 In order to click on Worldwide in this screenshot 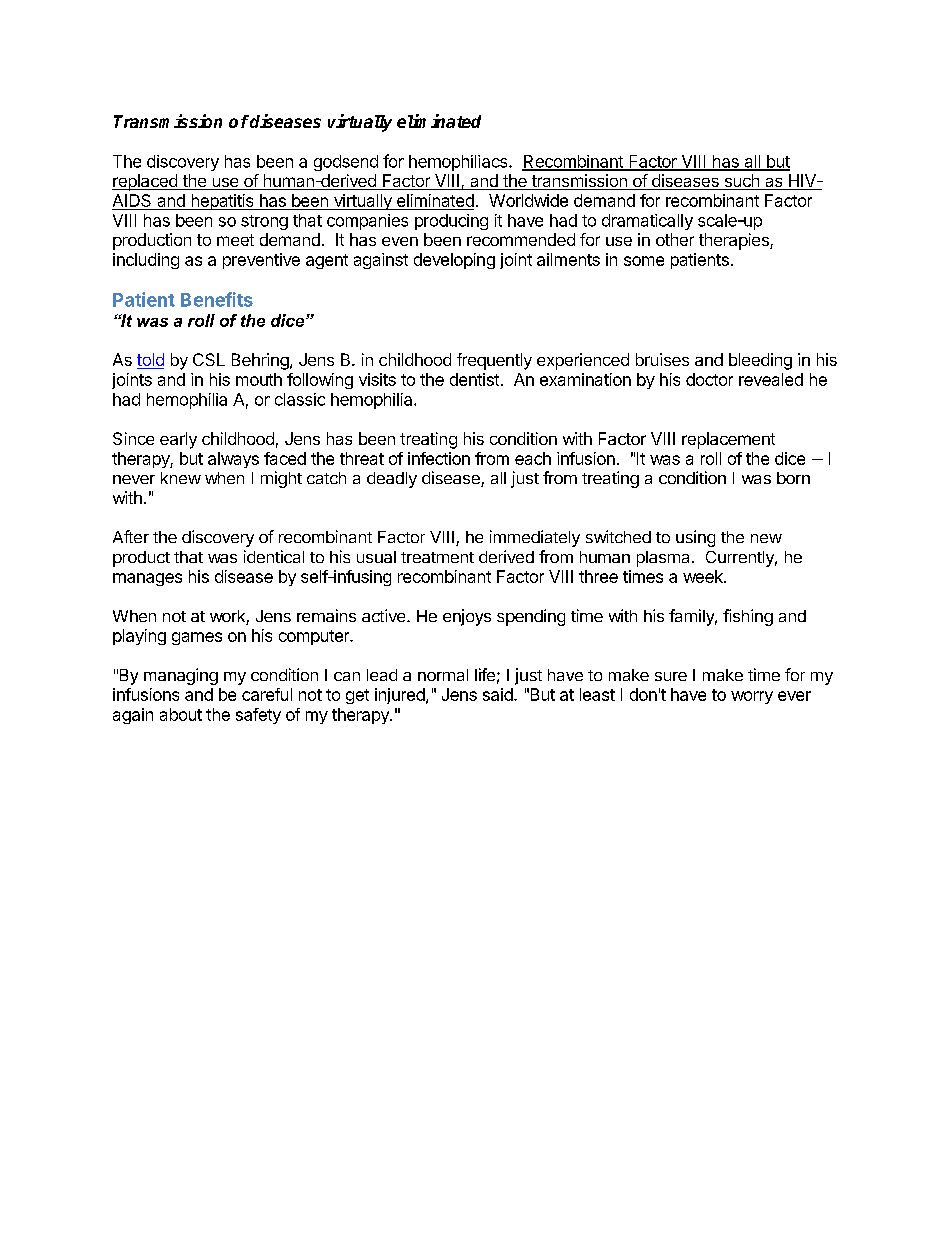, I will do `click(528, 200)`.
